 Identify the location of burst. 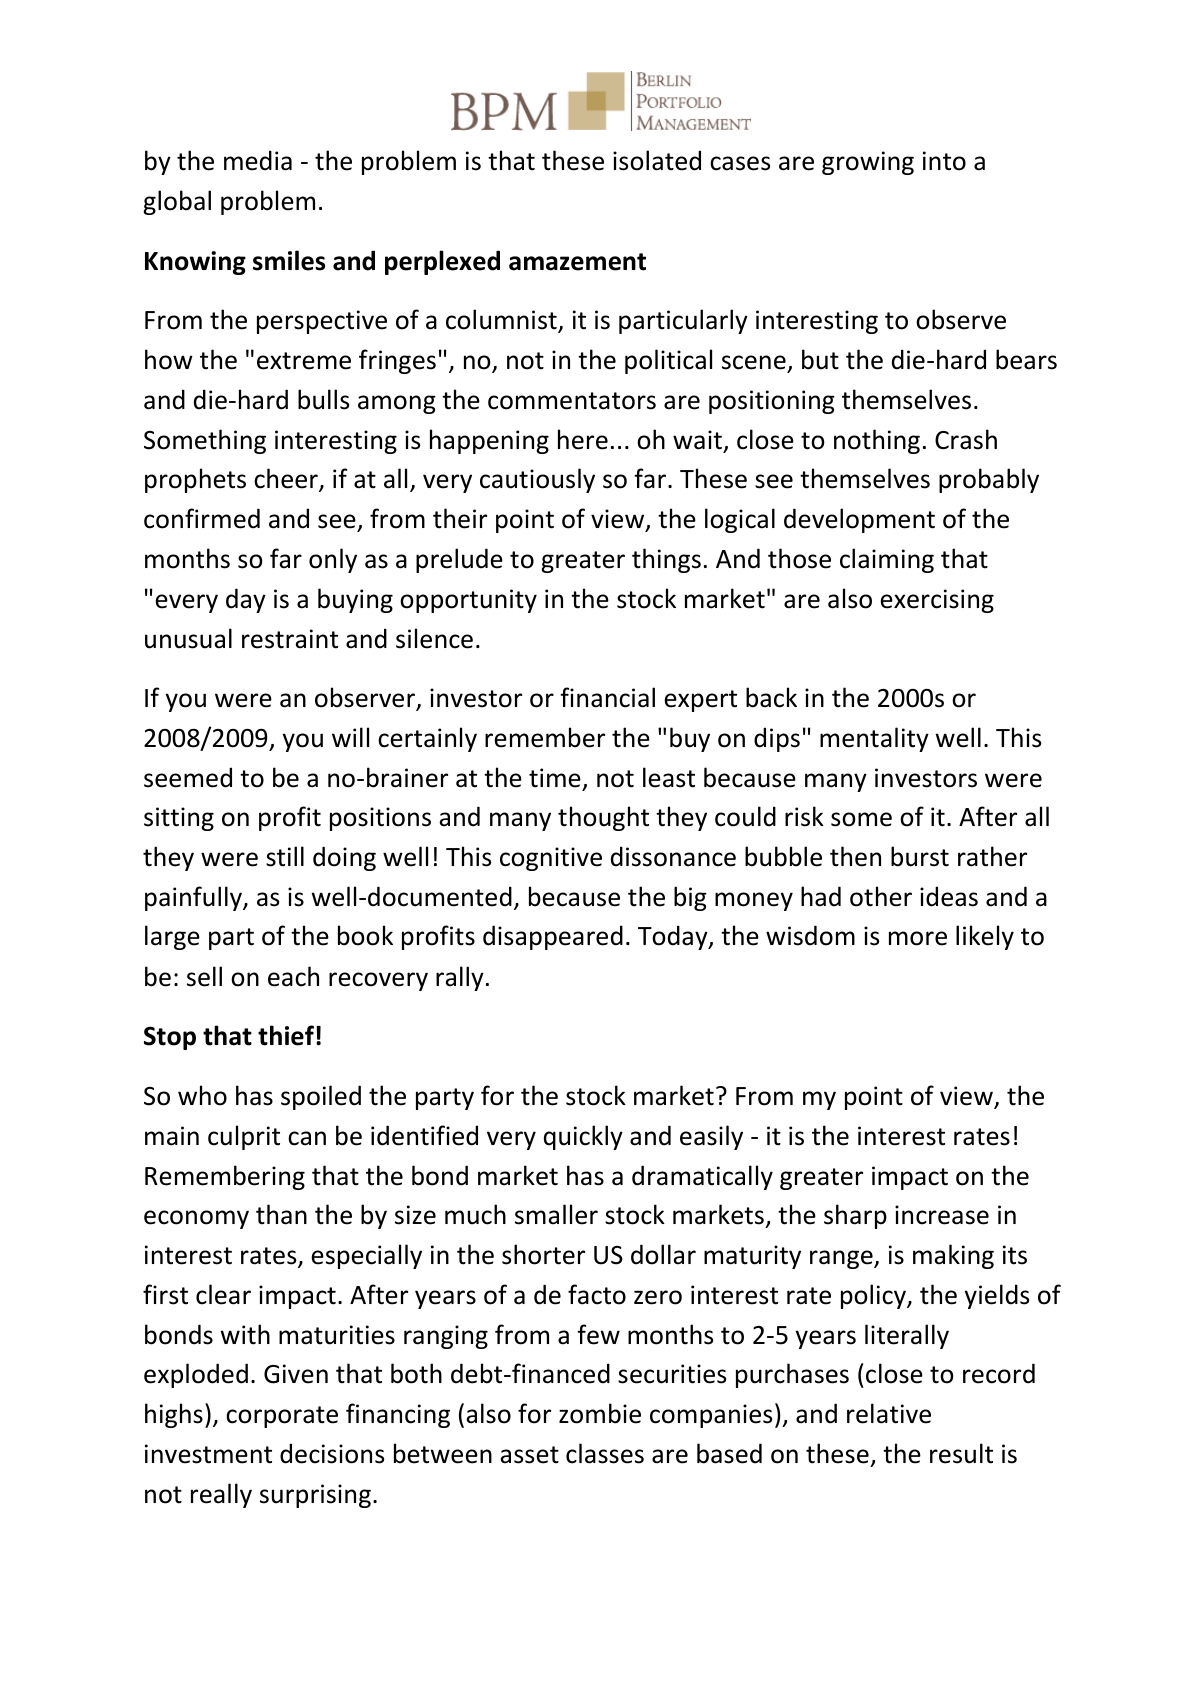
(920, 856).
